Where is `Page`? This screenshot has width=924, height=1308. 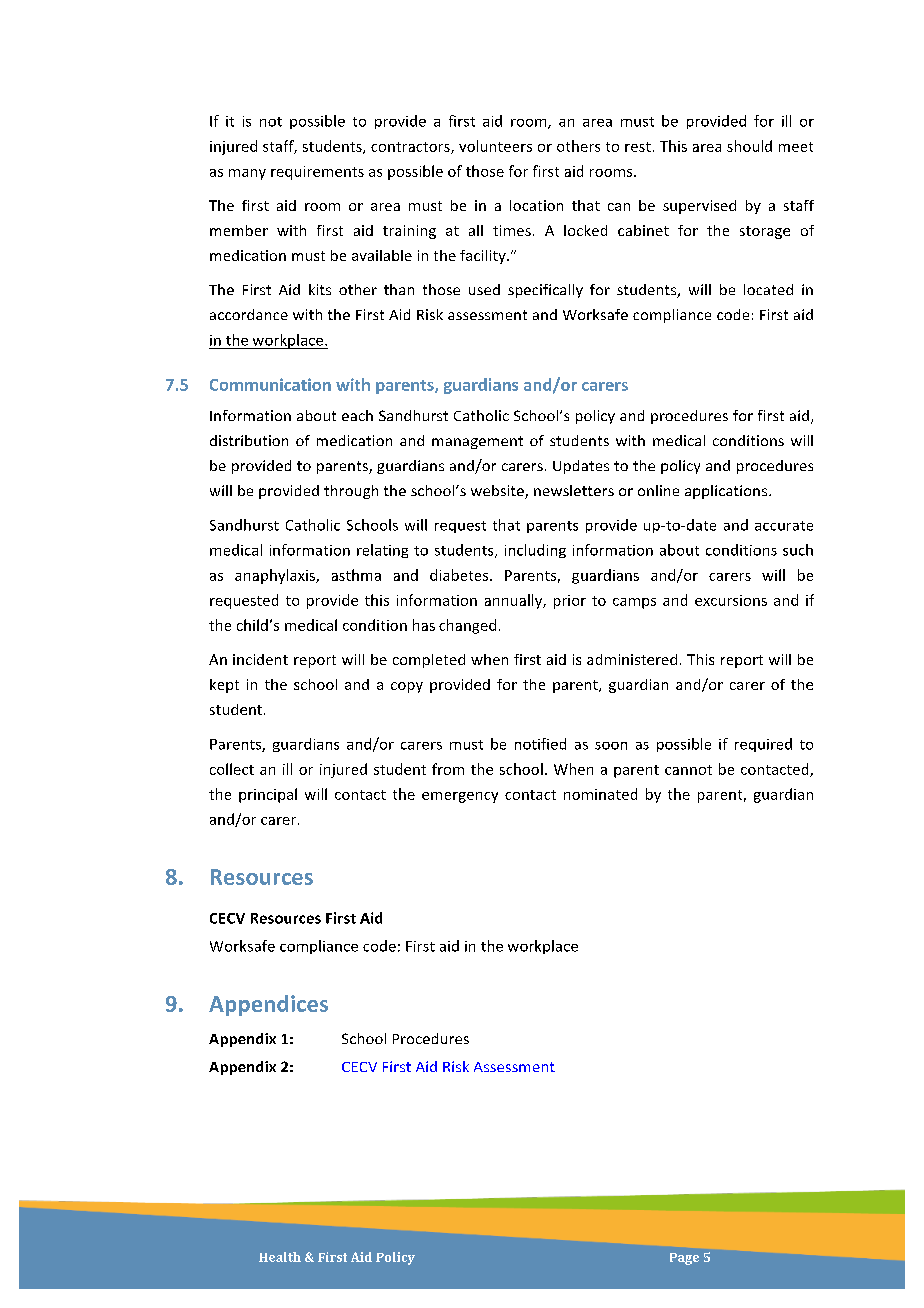 Page is located at coordinates (684, 1259).
